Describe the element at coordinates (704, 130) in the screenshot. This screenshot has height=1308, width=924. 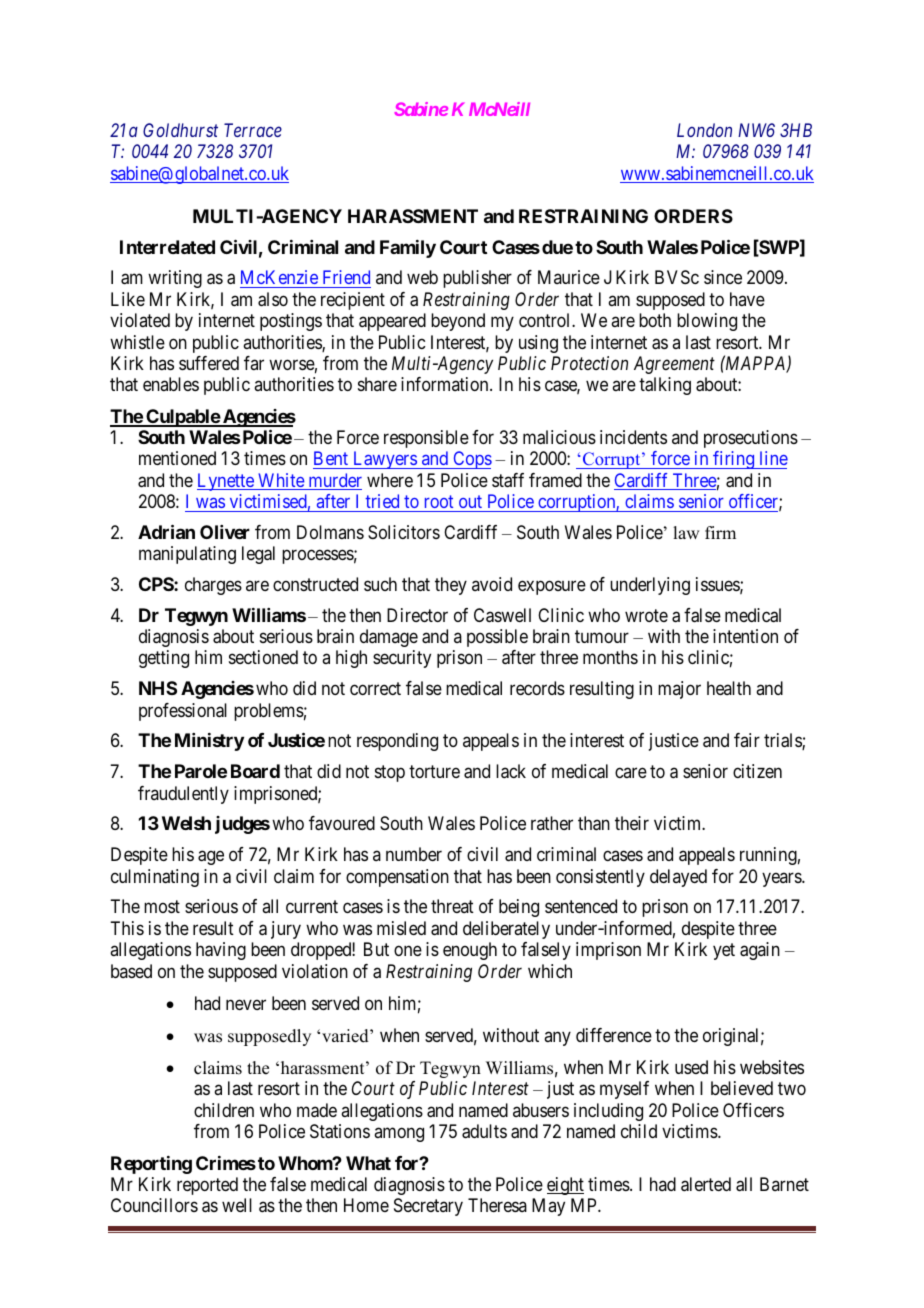
I see `London` at that location.
